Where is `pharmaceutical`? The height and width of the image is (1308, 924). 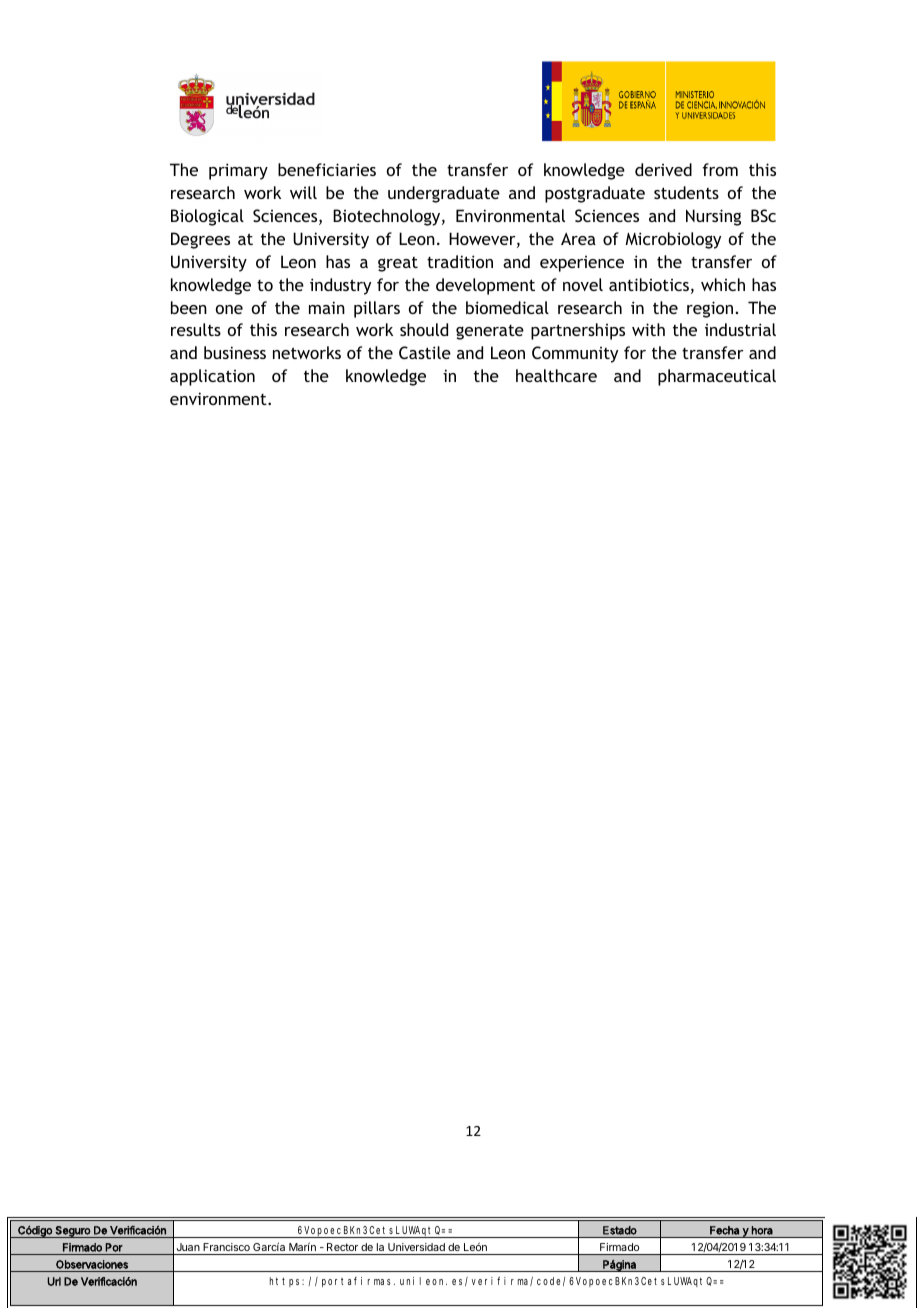
pharmaceutical is located at coordinates (717, 377).
